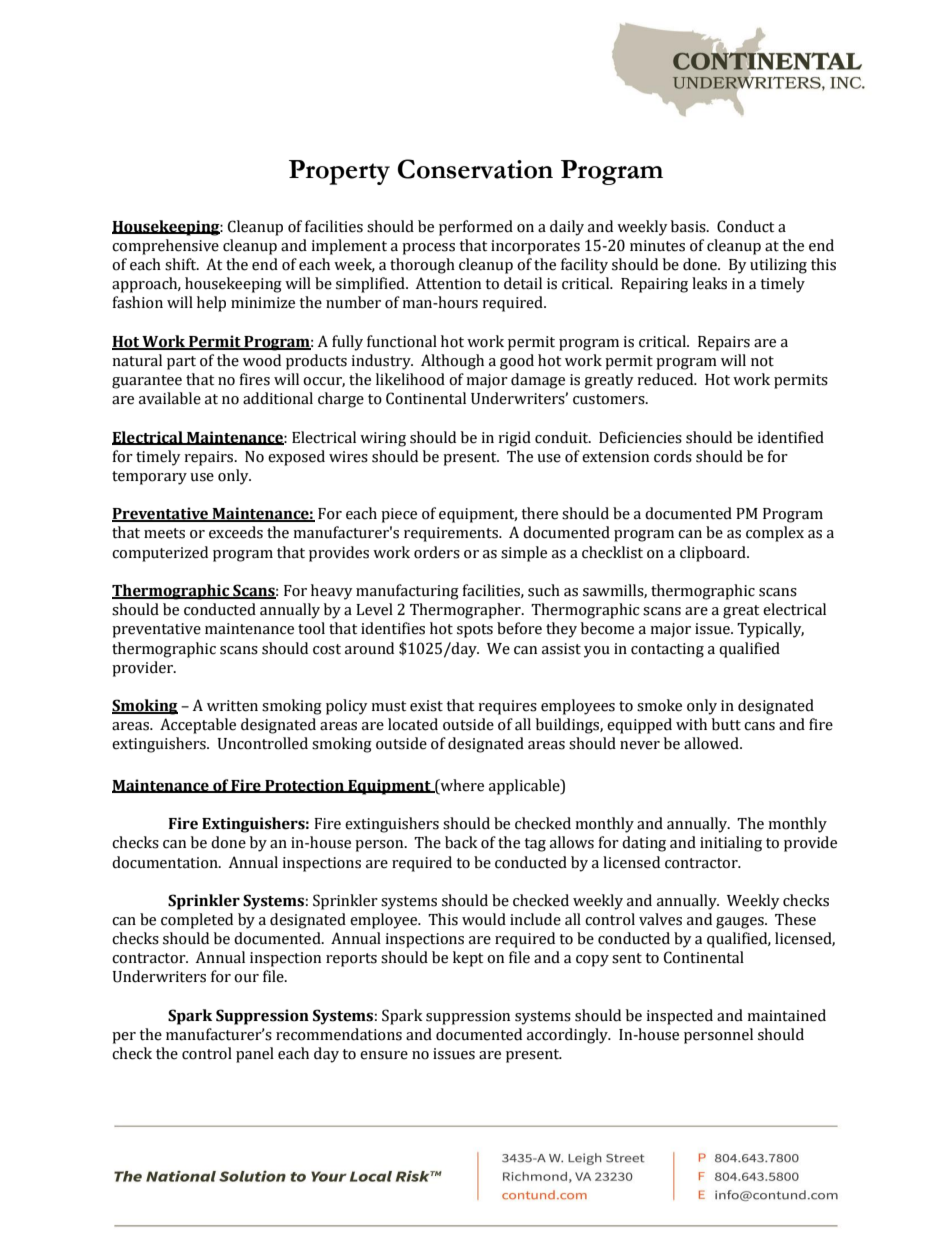 The image size is (952, 1233). What do you see at coordinates (149, 478) in the screenshot?
I see `temporary` at bounding box center [149, 478].
